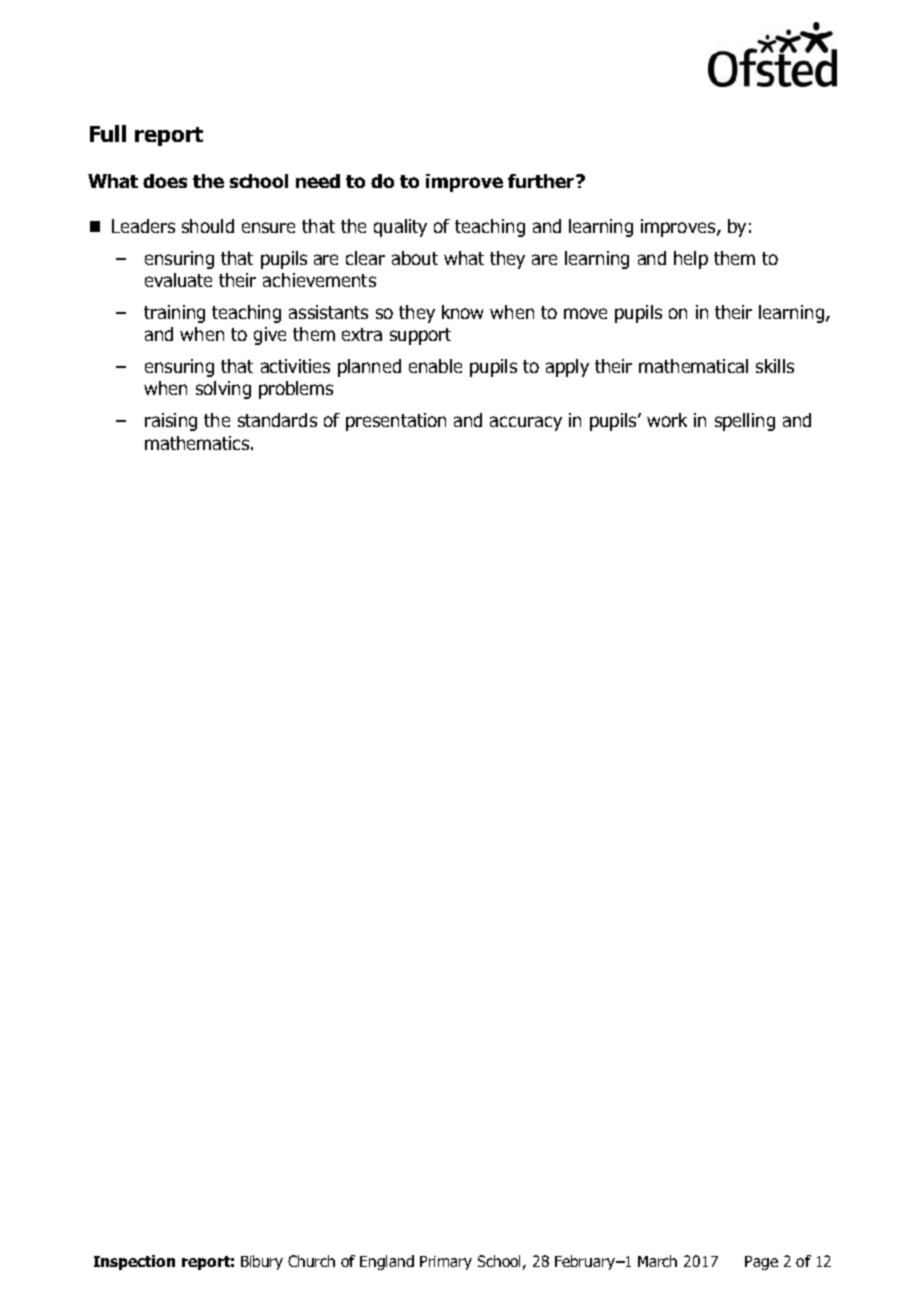 This page has width=924, height=1310. Describe the element at coordinates (446, 1263) in the page. I see `Primary` at that location.
